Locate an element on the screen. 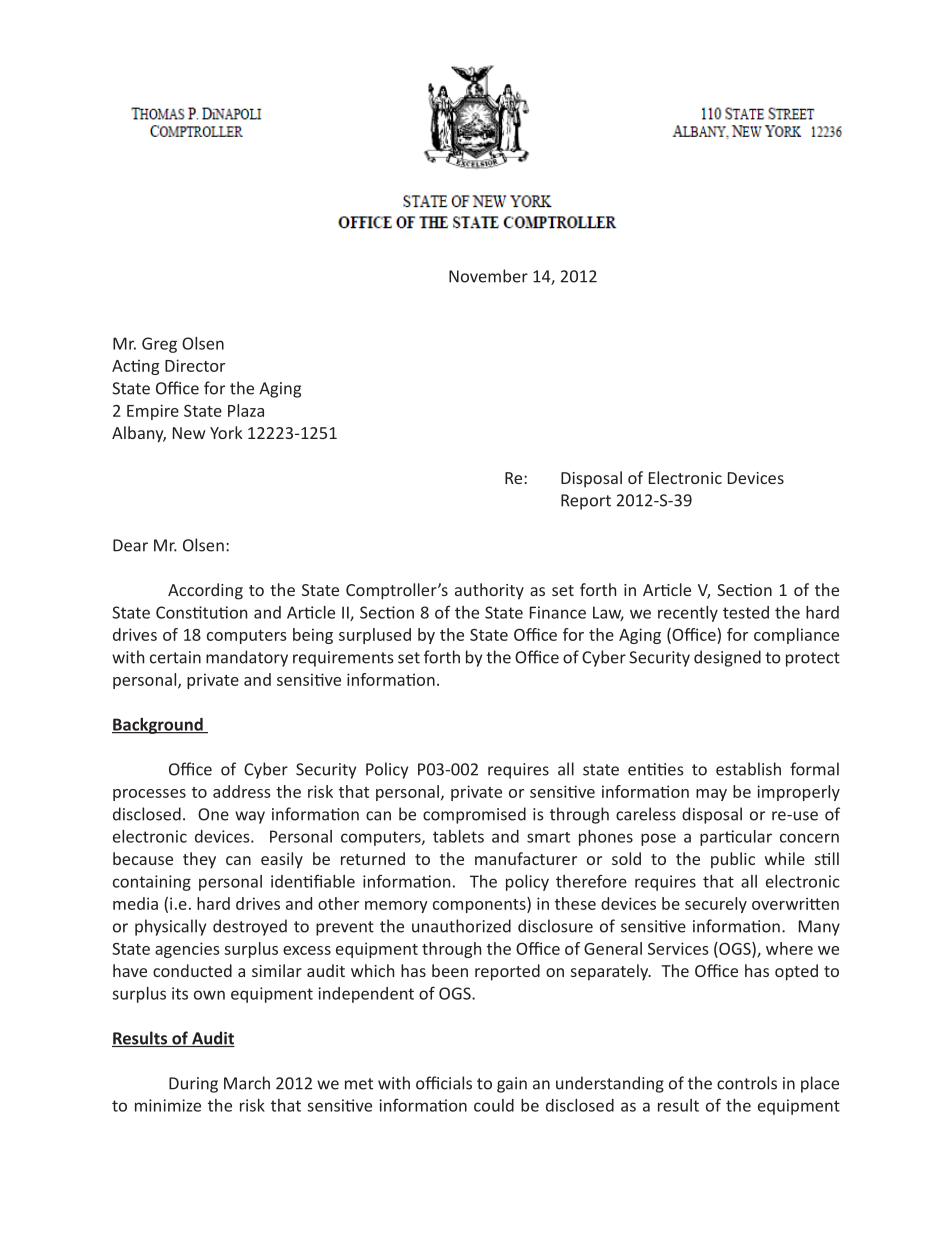  securely is located at coordinates (716, 905).
